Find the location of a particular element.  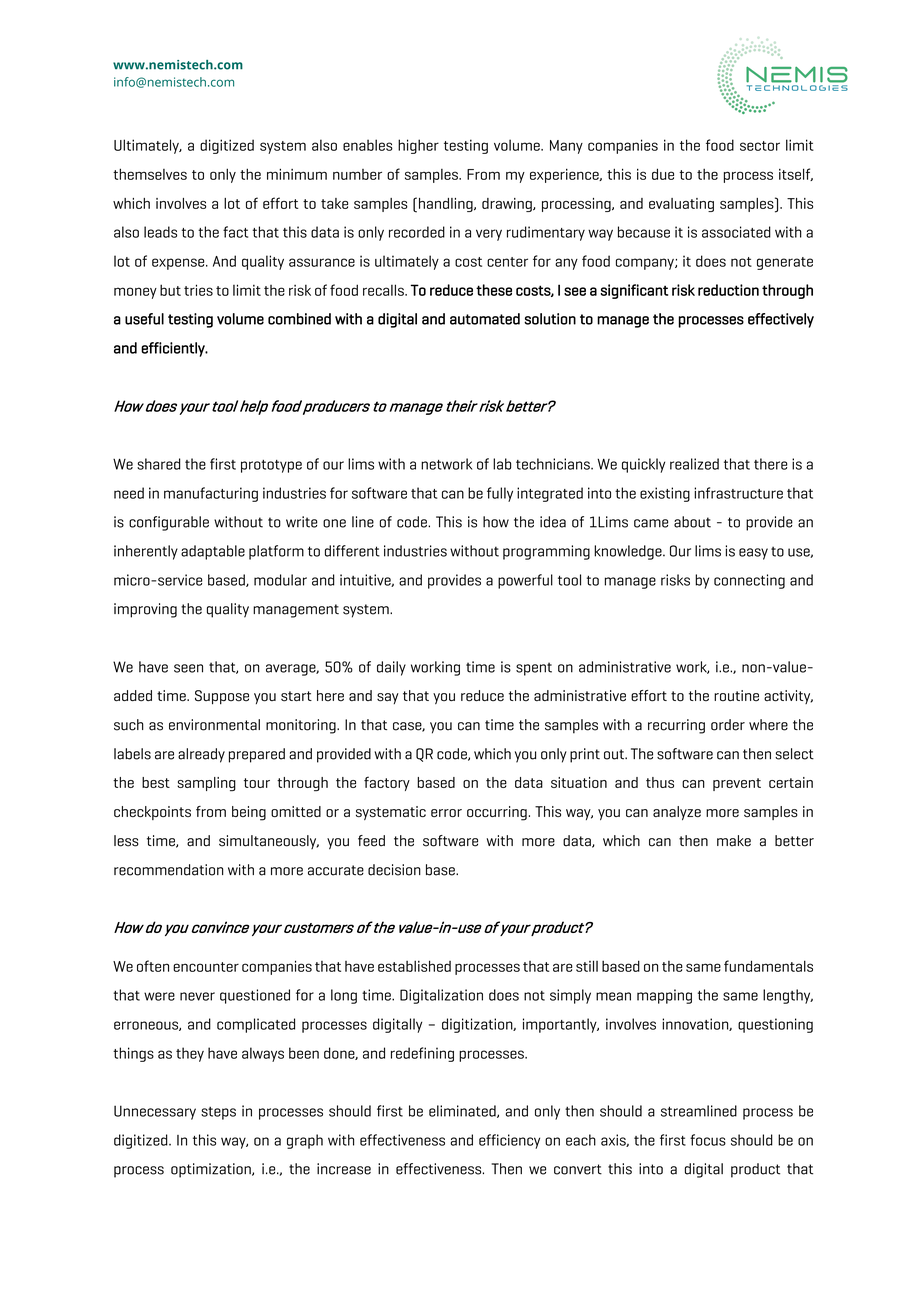

steps is located at coordinates (218, 1113).
